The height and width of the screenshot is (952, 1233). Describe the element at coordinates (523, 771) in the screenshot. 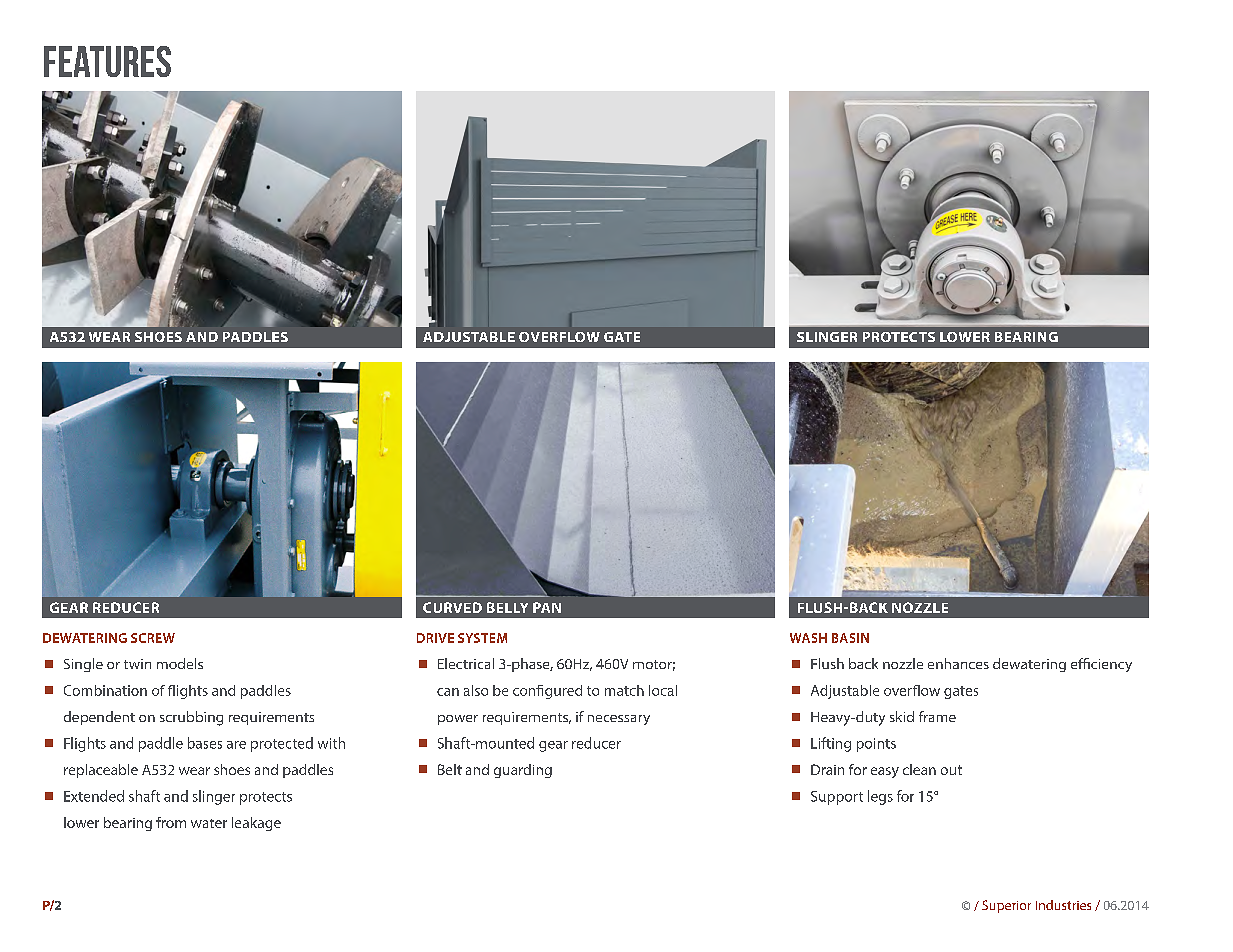

I see `guarding` at that location.
